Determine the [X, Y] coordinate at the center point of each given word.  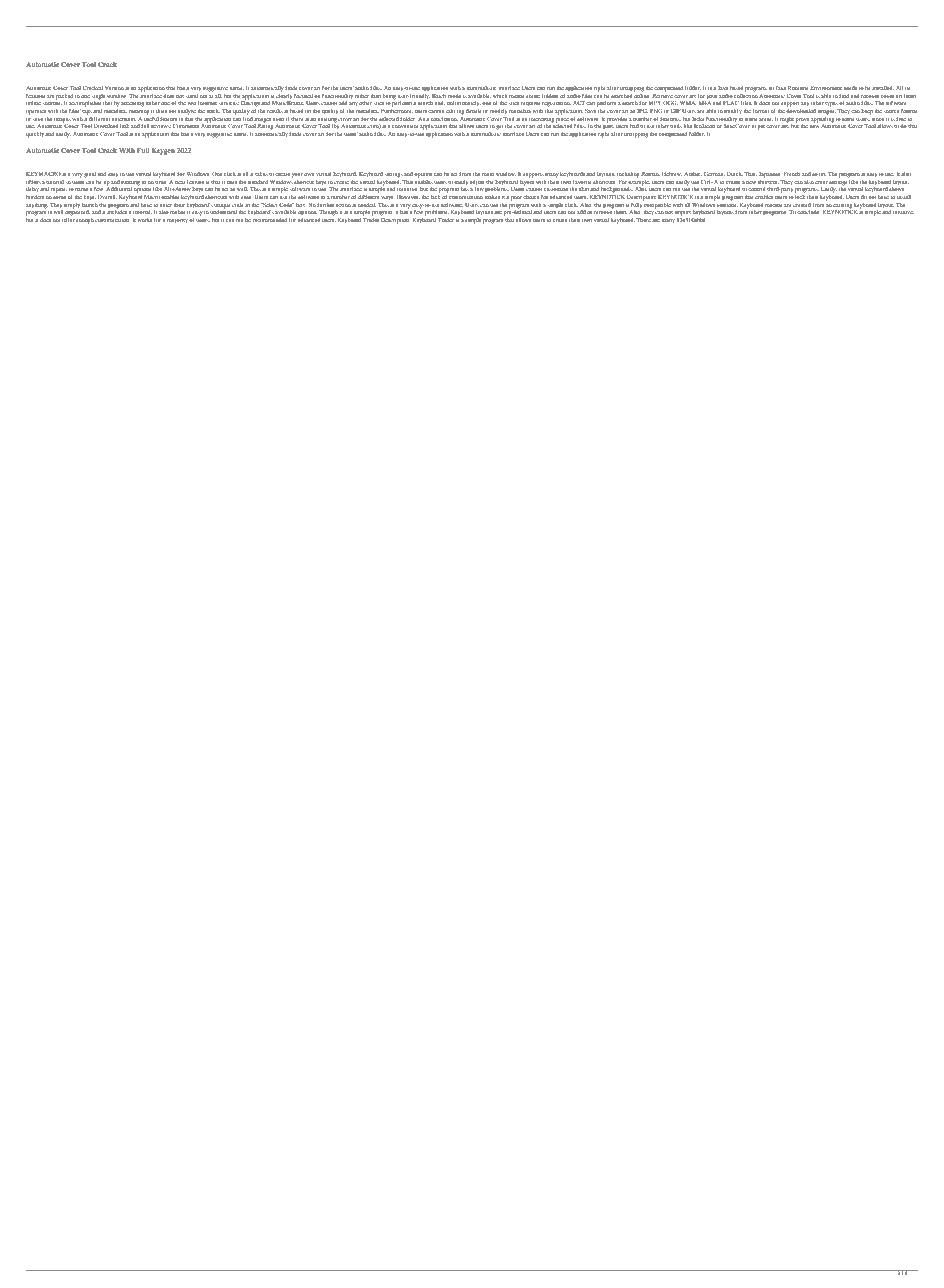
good [90, 175]
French [791, 174]
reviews [161, 126]
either [153, 103]
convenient [405, 126]
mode [454, 96]
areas [766, 119]
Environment [826, 88]
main [488, 174]
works [145, 220]
